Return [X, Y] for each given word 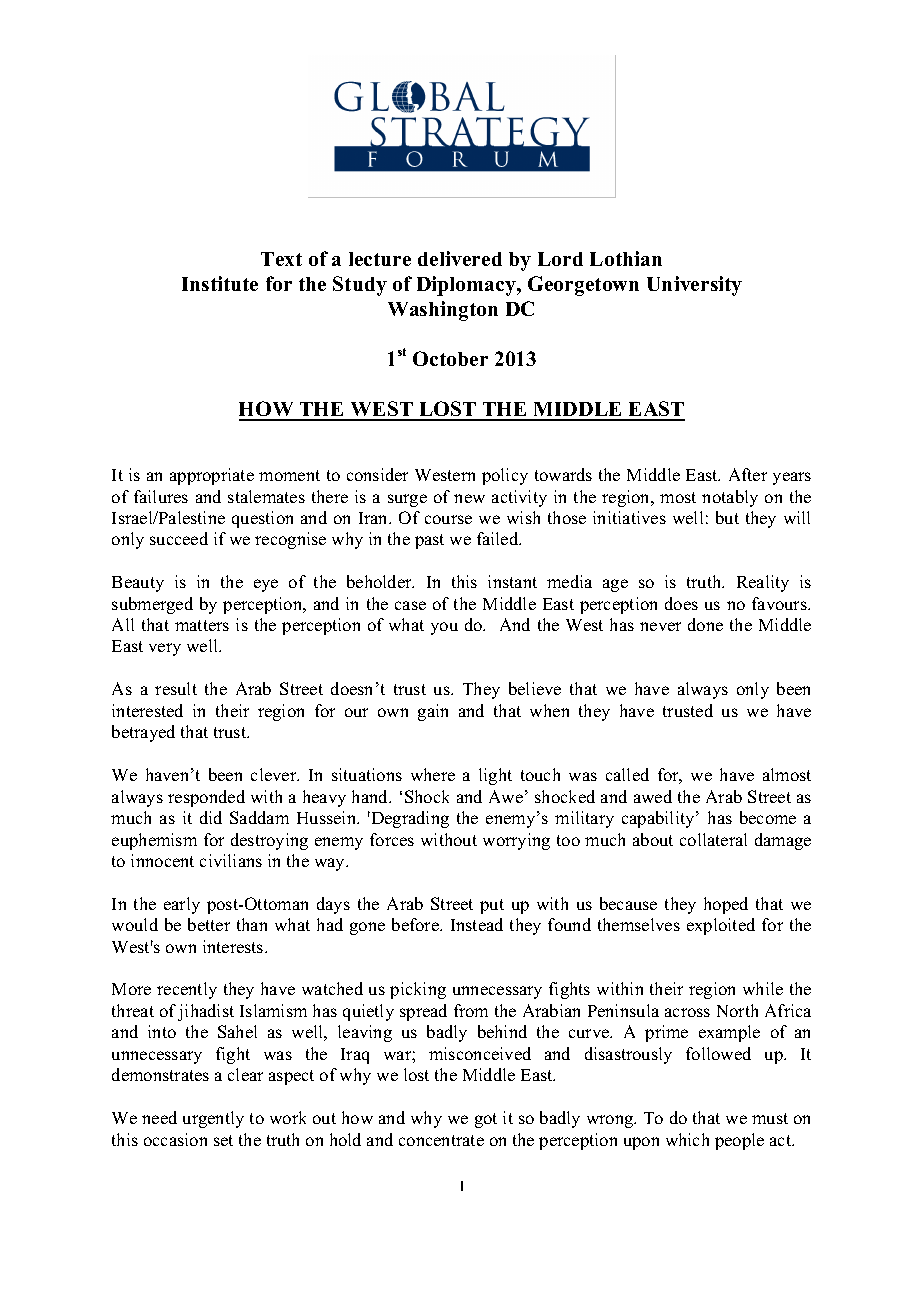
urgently [213, 1119]
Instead [477, 924]
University [694, 286]
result [176, 688]
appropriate [212, 476]
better [209, 924]
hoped [726, 905]
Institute [220, 283]
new [469, 498]
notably [730, 498]
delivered [460, 258]
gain [433, 712]
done [705, 624]
